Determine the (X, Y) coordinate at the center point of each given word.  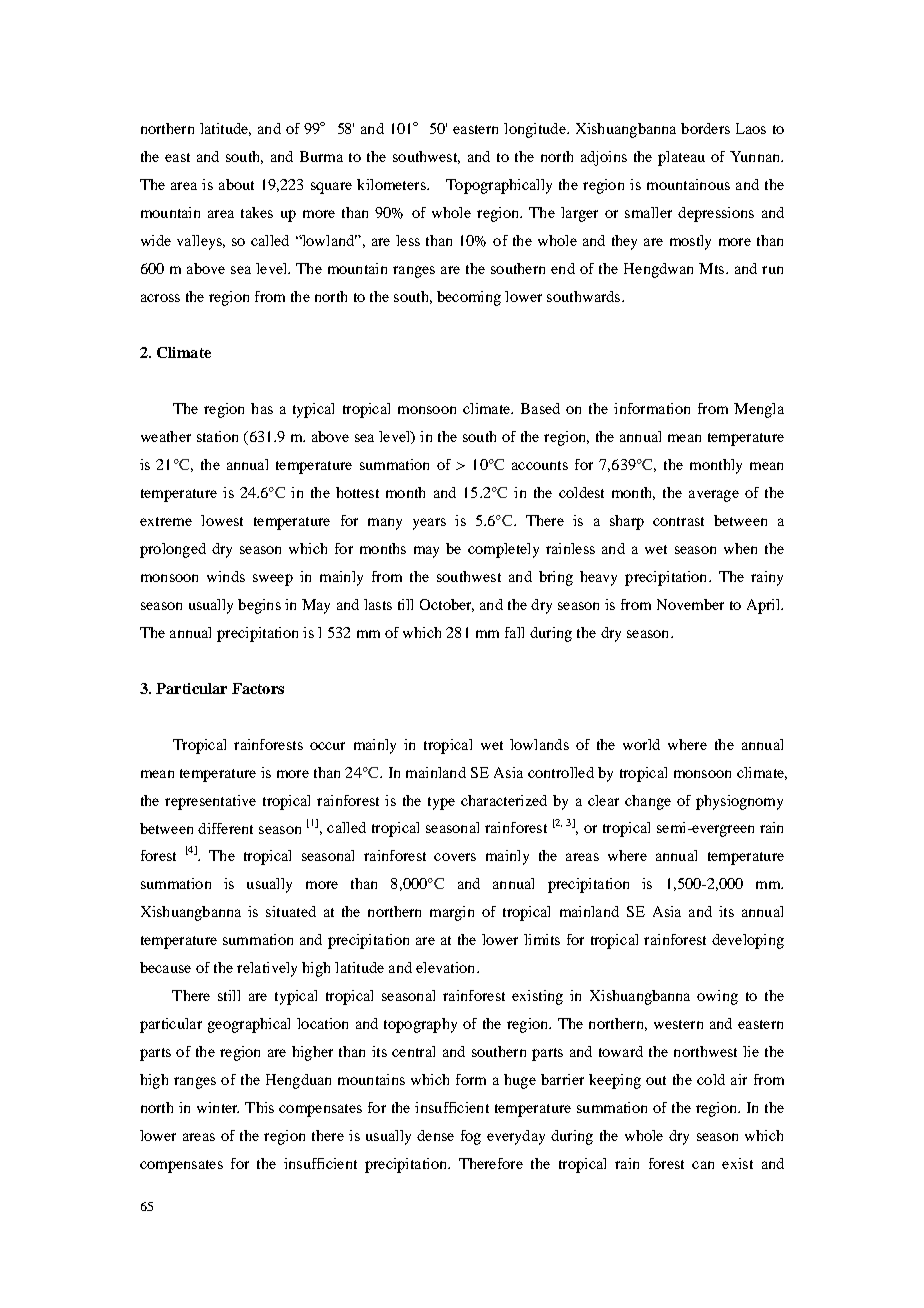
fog (471, 1137)
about (236, 184)
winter (218, 1107)
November (690, 604)
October (447, 605)
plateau (681, 158)
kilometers (392, 184)
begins (259, 606)
